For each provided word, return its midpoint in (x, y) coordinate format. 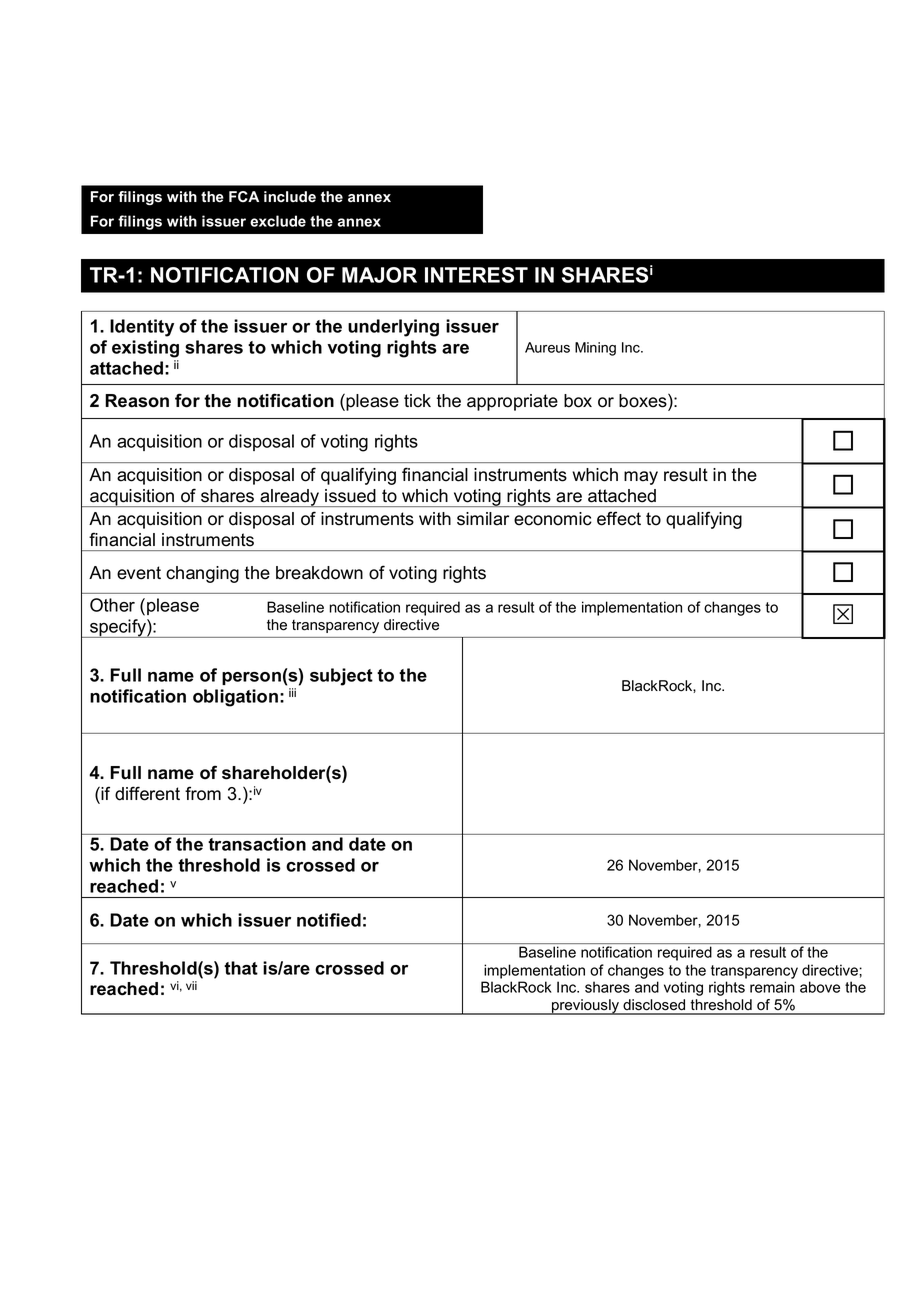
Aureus (547, 347)
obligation (235, 698)
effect (619, 518)
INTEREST (476, 275)
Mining (595, 349)
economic (553, 519)
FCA (244, 196)
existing (145, 349)
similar (483, 519)
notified (329, 920)
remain (772, 987)
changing (202, 574)
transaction (257, 844)
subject (341, 677)
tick (417, 401)
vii (191, 985)
